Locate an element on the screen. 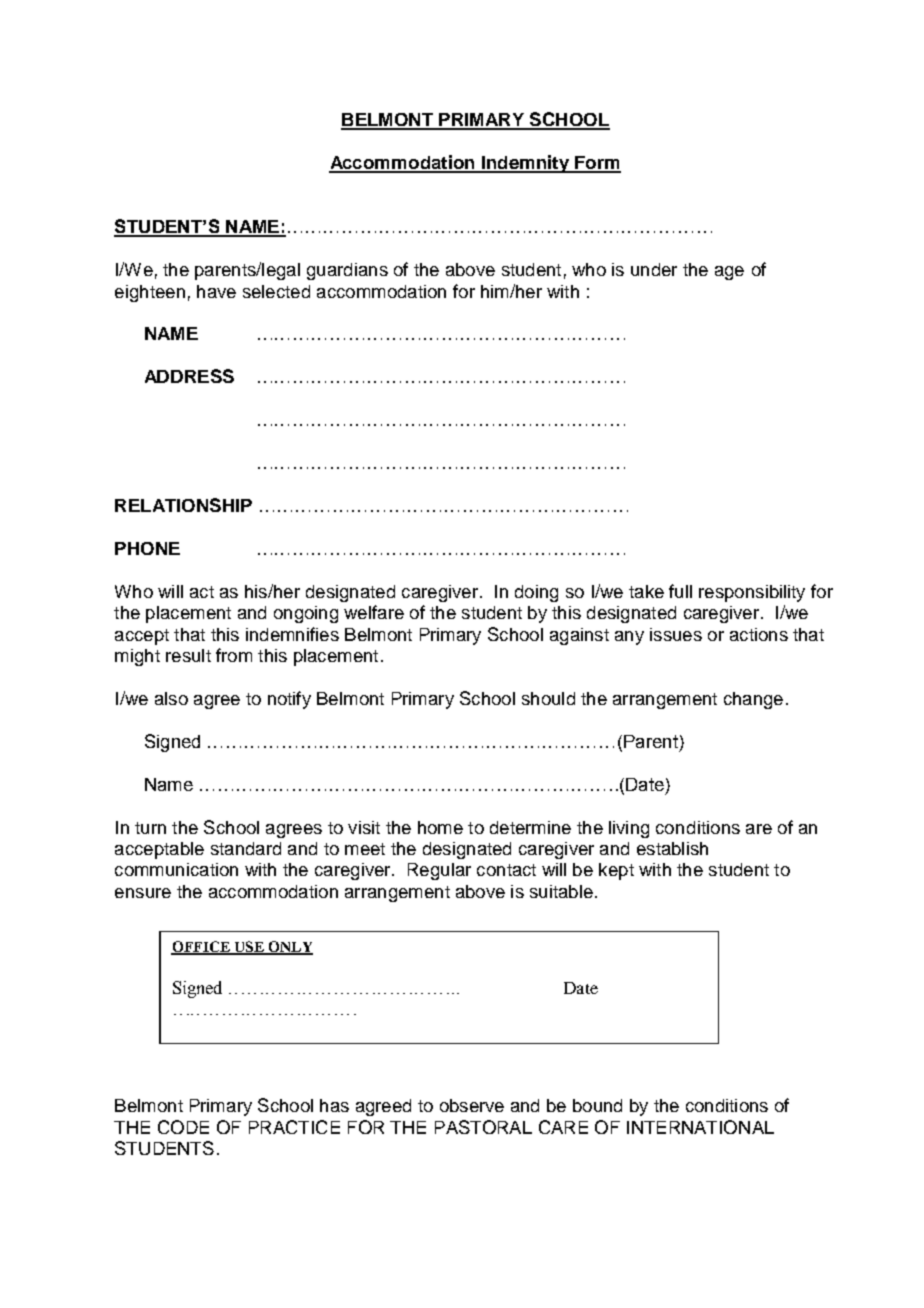 The width and height of the screenshot is (924, 1308). turn is located at coordinates (150, 828).
